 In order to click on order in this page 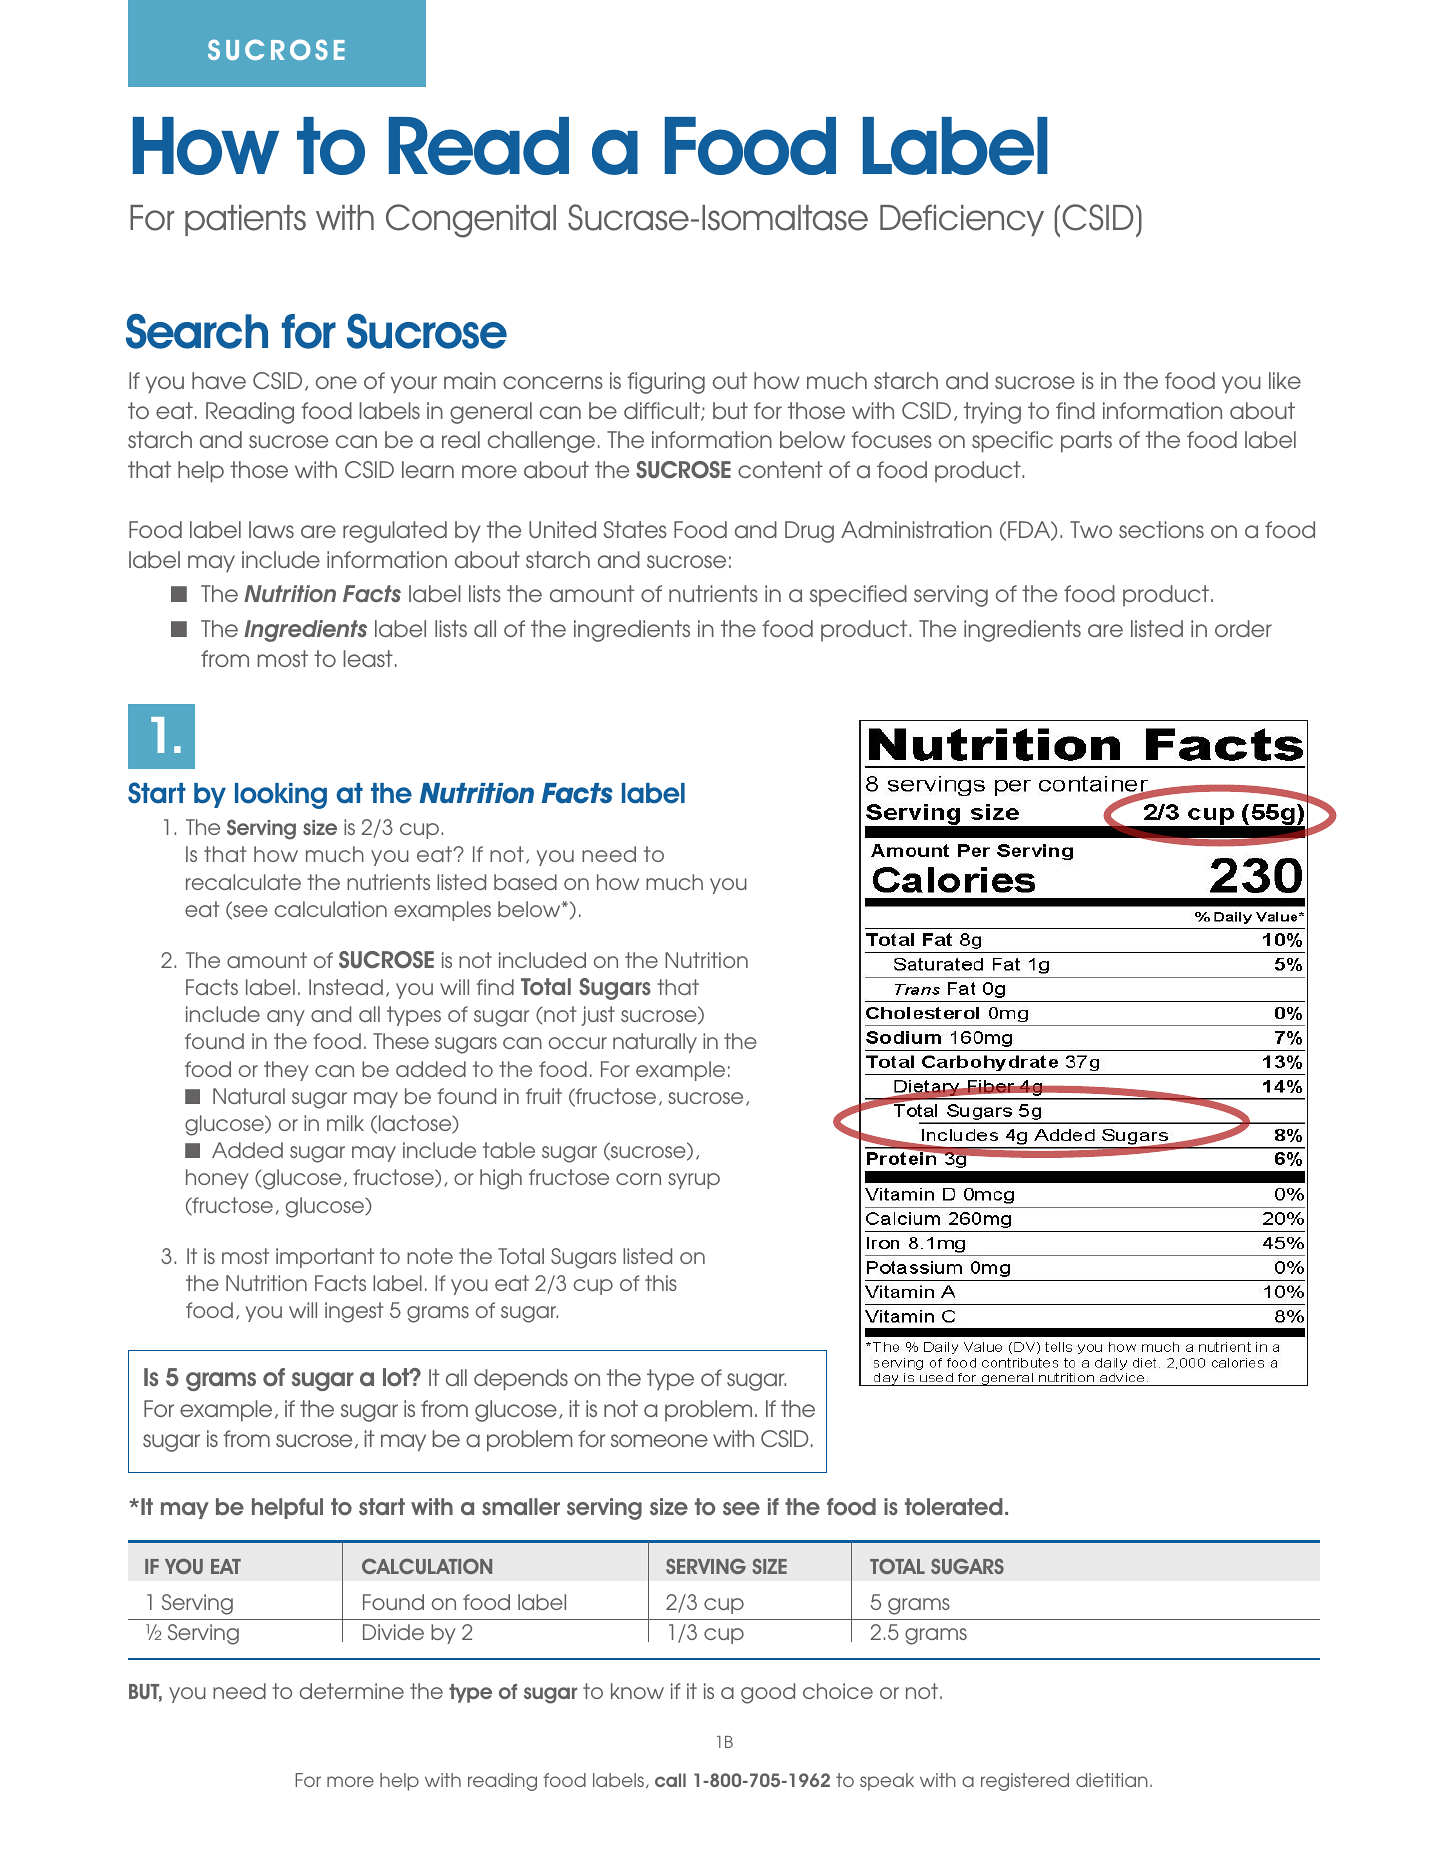, I will do `click(1243, 628)`.
